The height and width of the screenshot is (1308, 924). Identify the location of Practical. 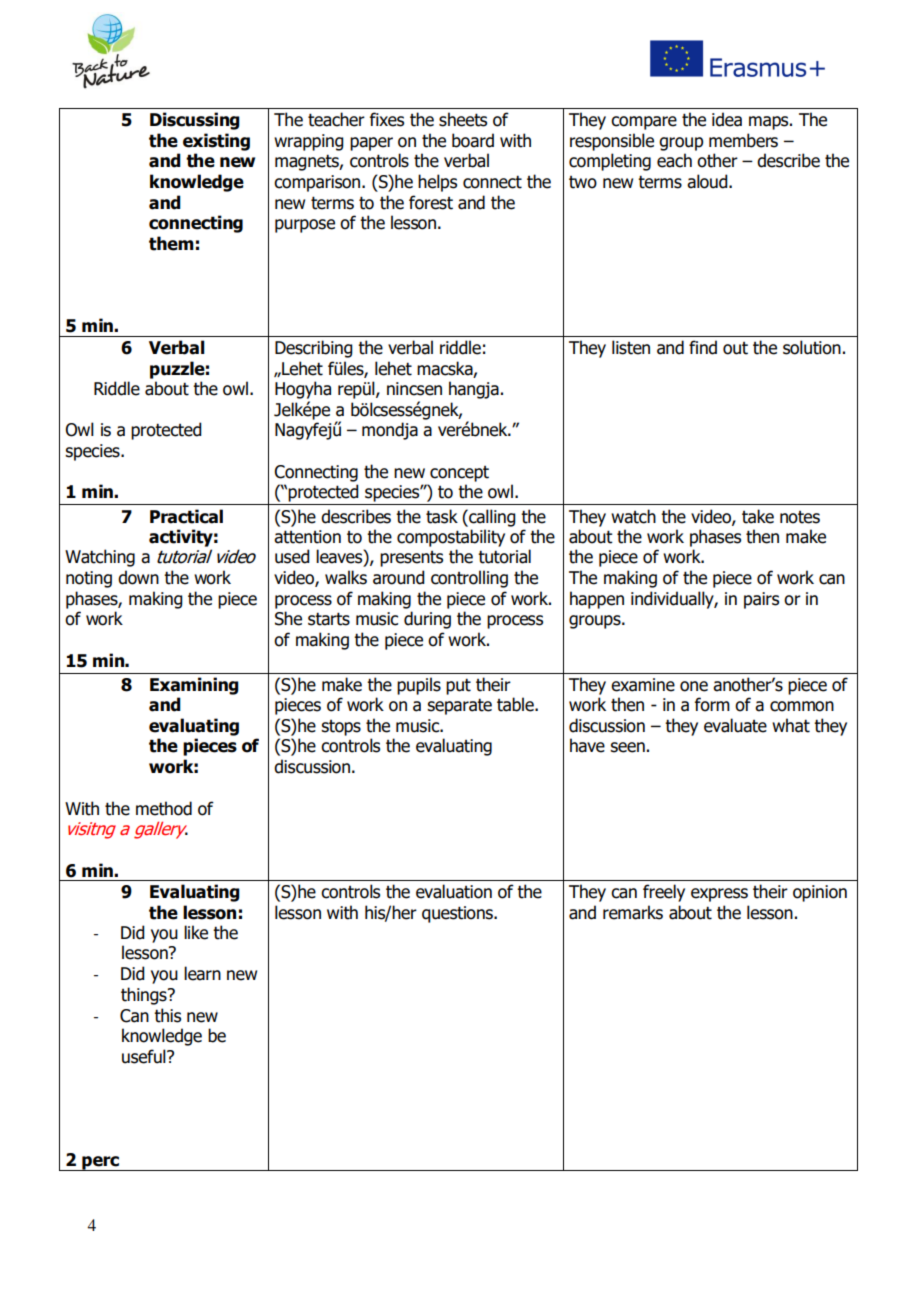
(186, 516).
